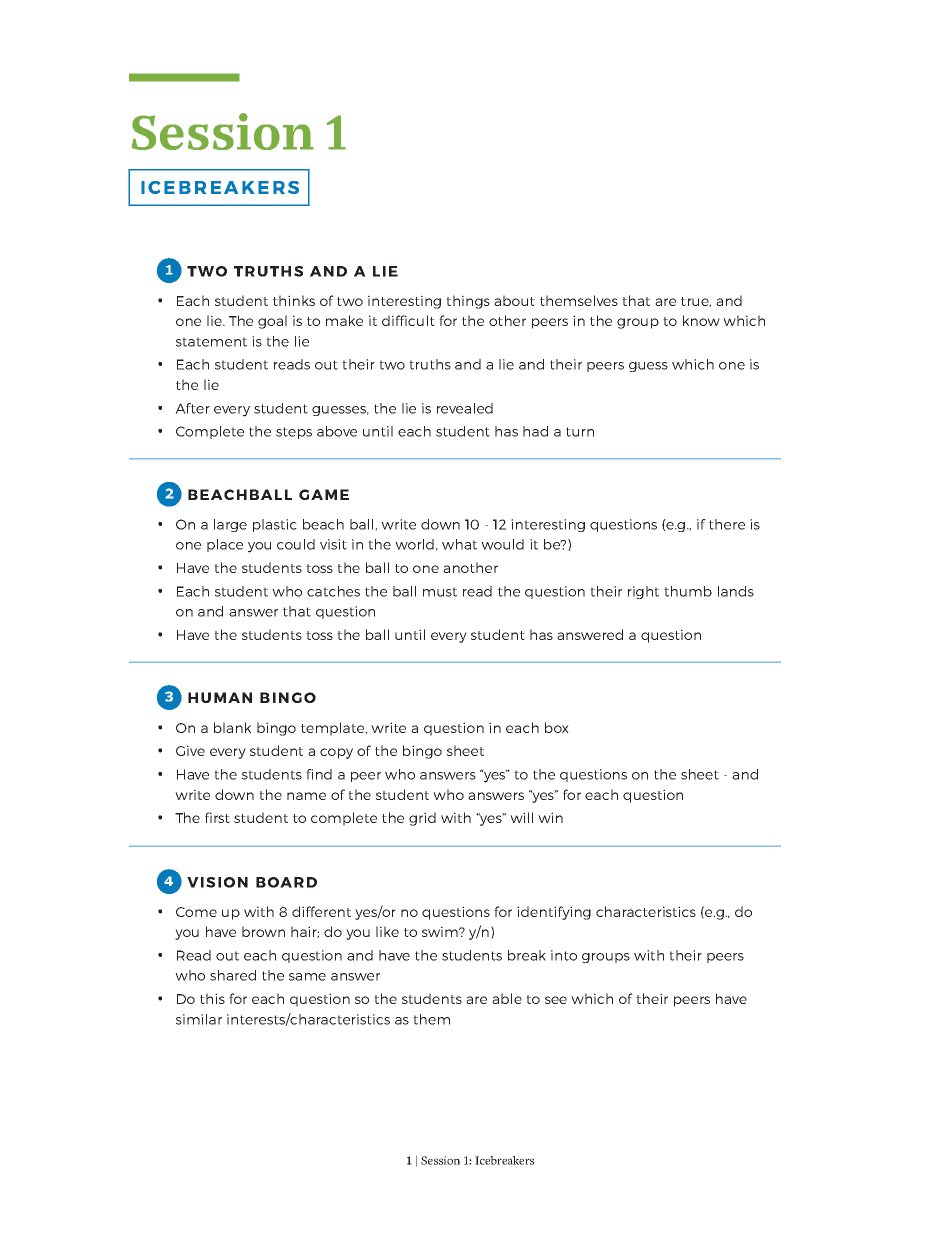 The height and width of the image is (1233, 952). I want to click on know, so click(701, 320).
